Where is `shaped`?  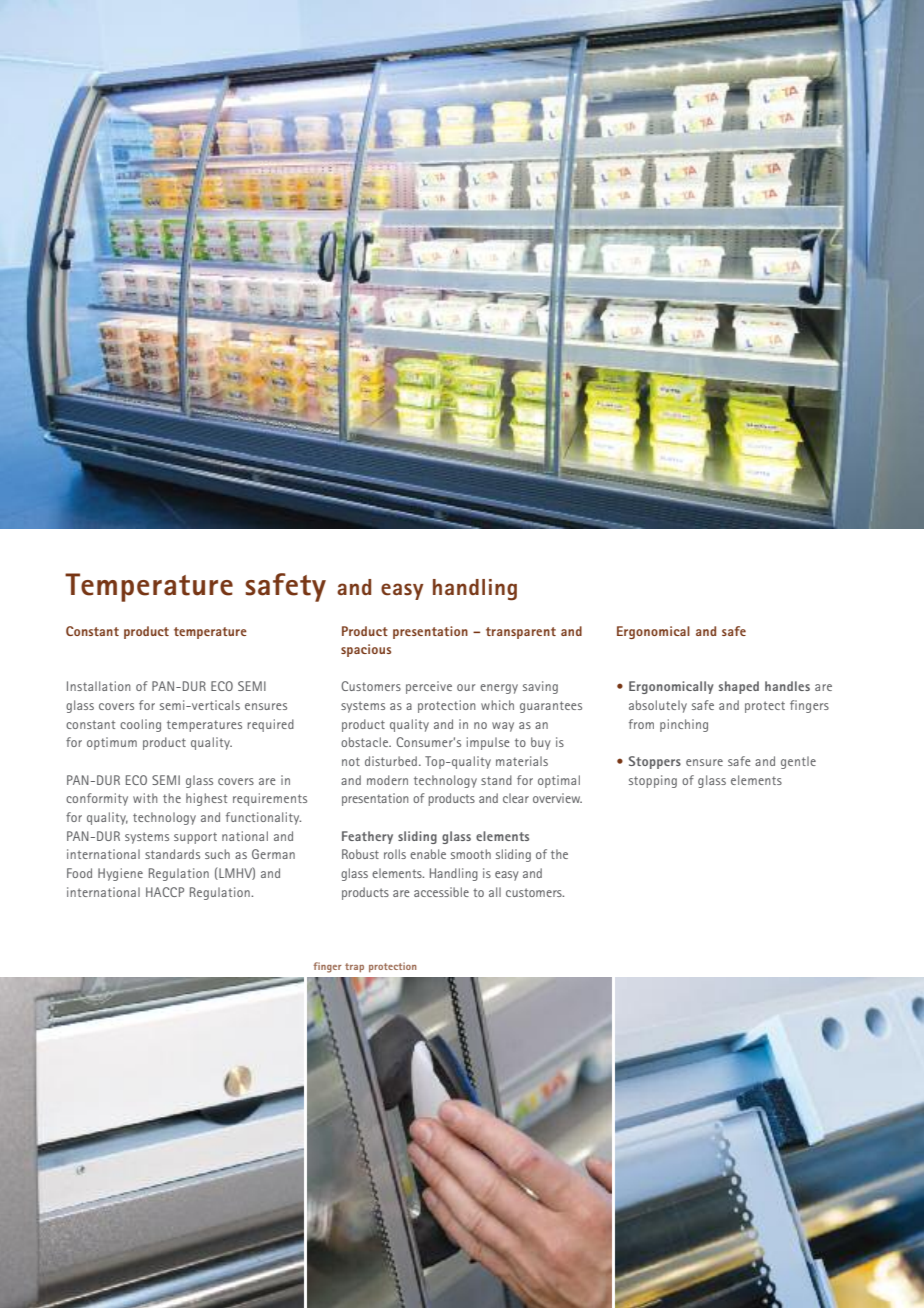
shaped is located at coordinates (739, 687).
